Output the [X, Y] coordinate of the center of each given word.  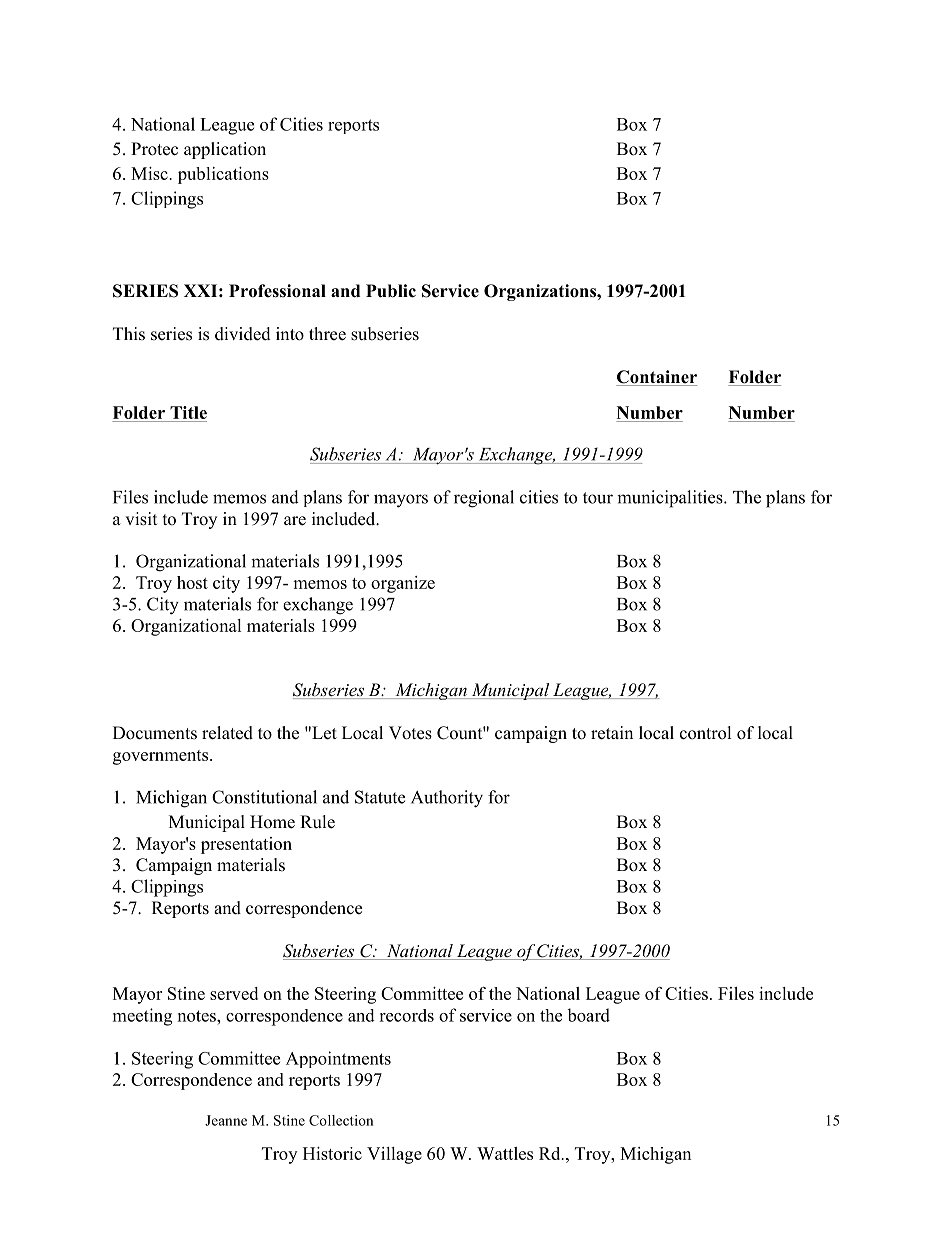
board [588, 1015]
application [225, 150]
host [192, 582]
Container [656, 378]
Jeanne [226, 1120]
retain [612, 733]
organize [403, 584]
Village [394, 1155]
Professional [277, 291]
